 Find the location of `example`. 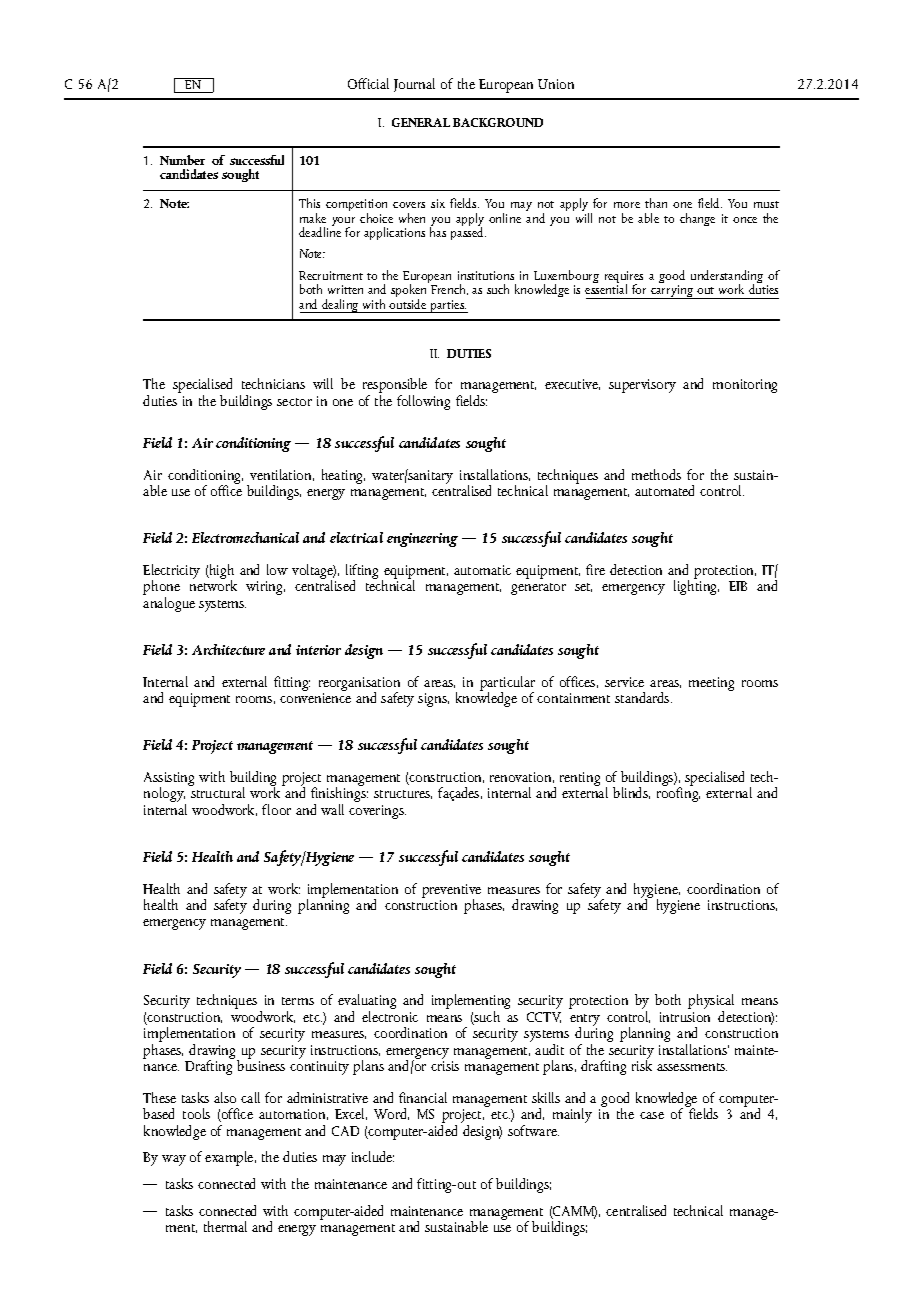

example is located at coordinates (230, 1158).
